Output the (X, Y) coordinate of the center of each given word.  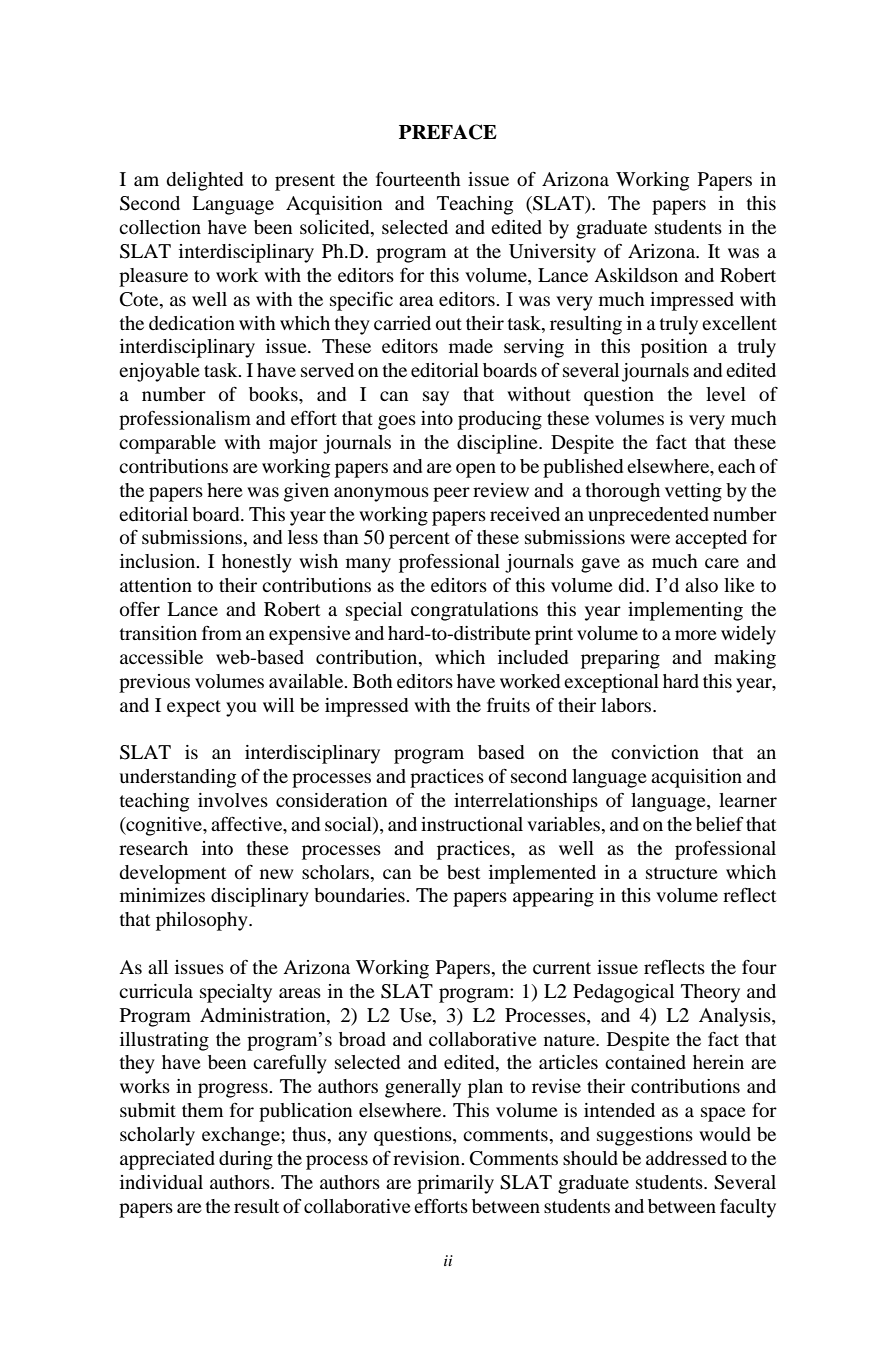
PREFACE (448, 132)
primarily (455, 1184)
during (246, 1160)
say (436, 398)
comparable (167, 444)
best (463, 872)
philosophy (203, 921)
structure (682, 873)
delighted (204, 181)
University (552, 253)
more (696, 635)
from (222, 633)
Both (373, 681)
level (726, 394)
